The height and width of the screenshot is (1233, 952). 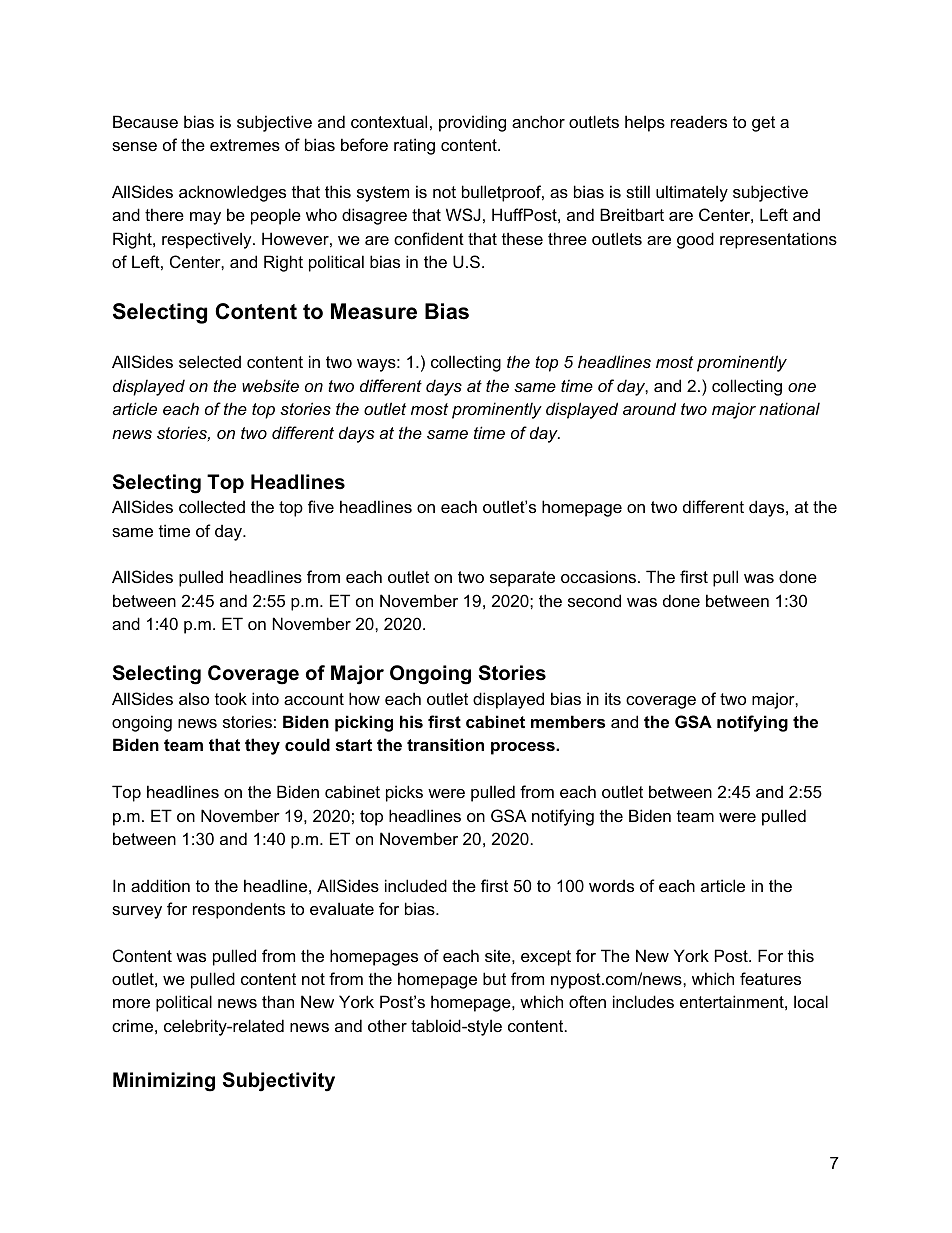 What do you see at coordinates (789, 408) in the screenshot?
I see `national` at bounding box center [789, 408].
